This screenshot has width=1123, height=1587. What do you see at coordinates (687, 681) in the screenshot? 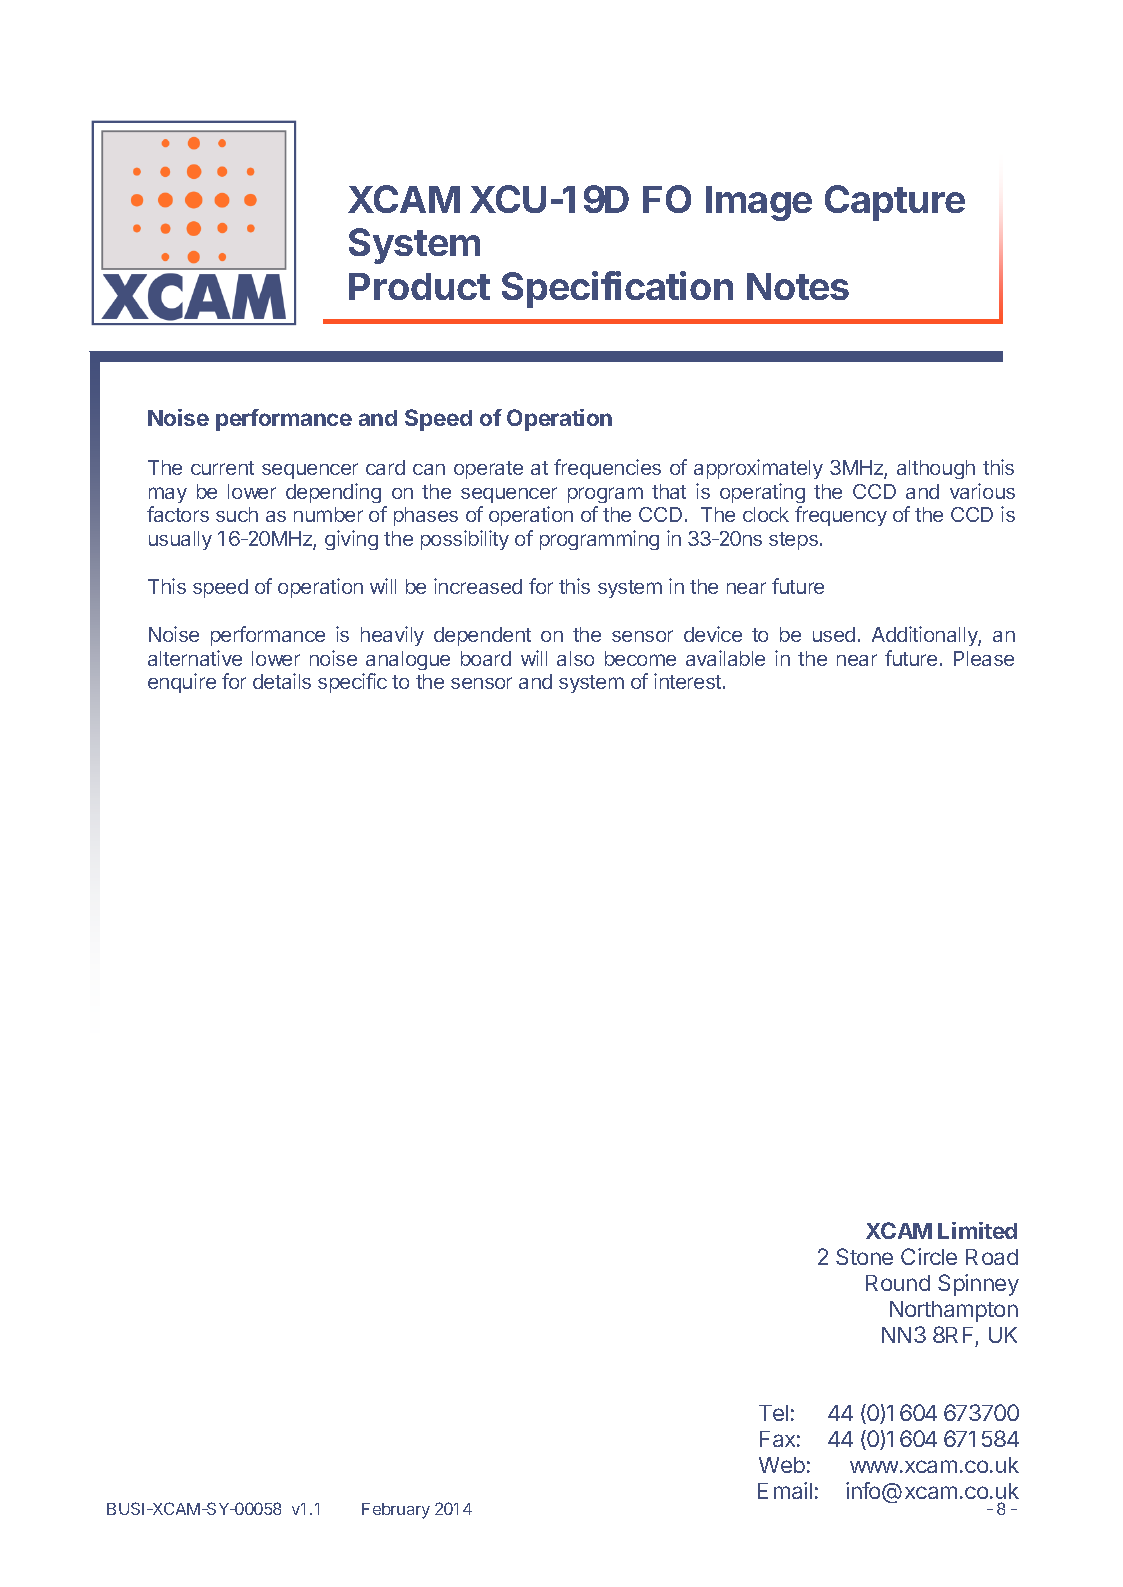
I see `interest` at bounding box center [687, 681].
